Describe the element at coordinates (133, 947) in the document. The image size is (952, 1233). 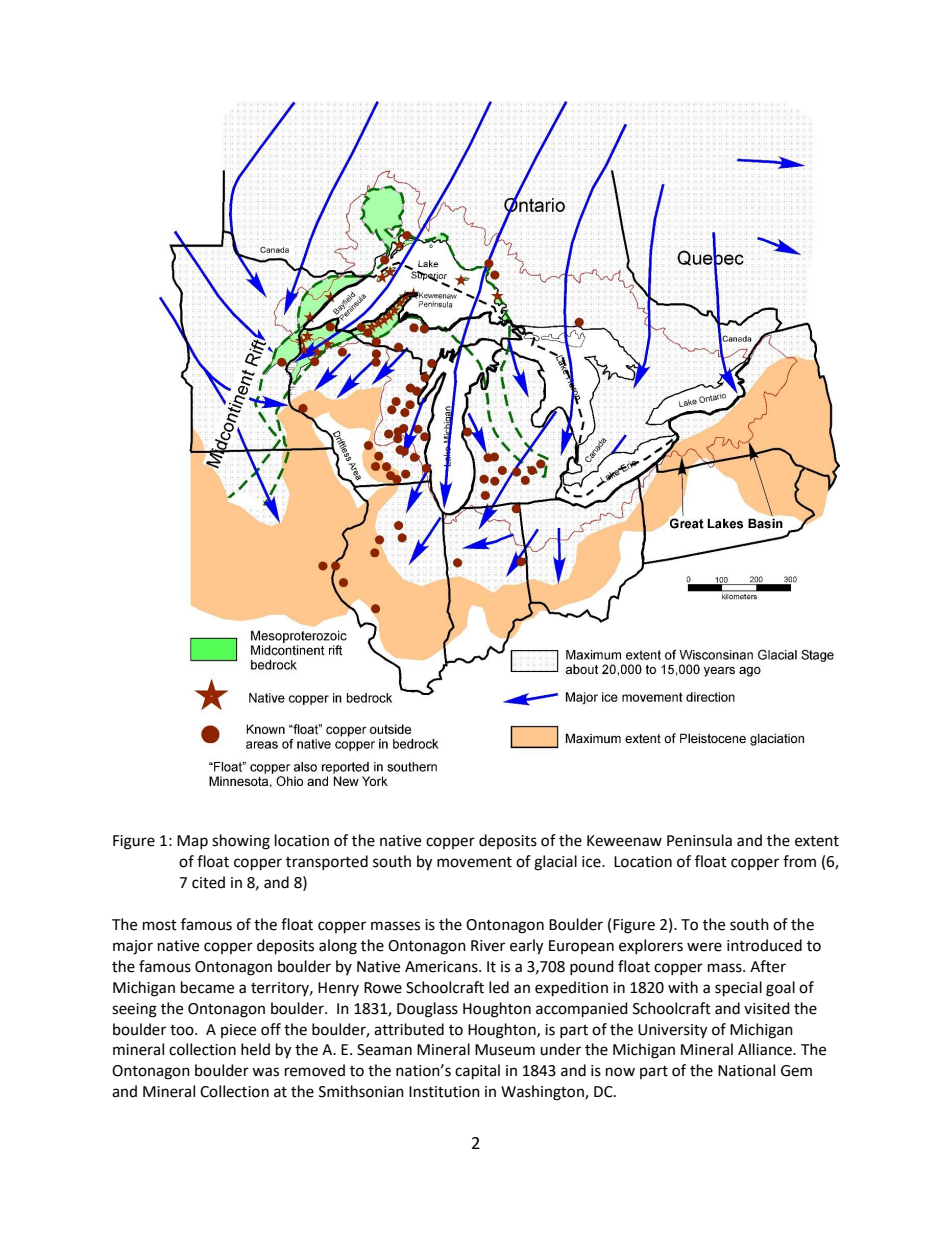
I see `major` at that location.
